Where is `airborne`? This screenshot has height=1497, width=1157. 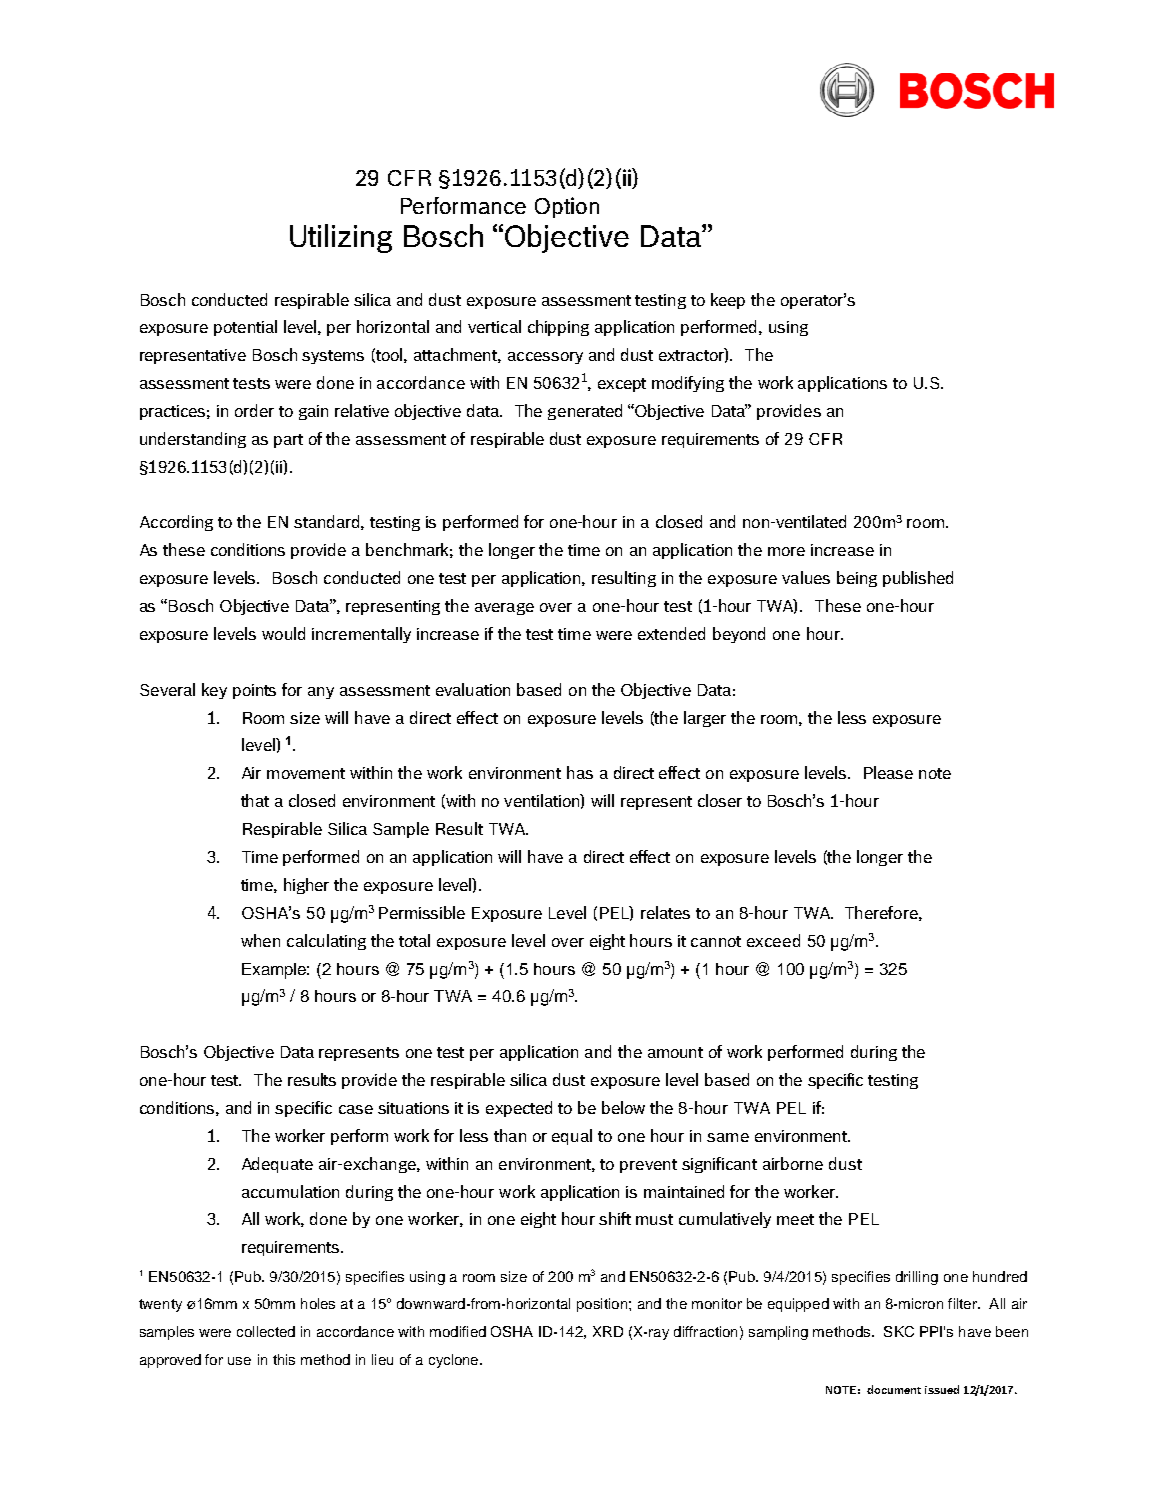 airborne is located at coordinates (793, 1163).
